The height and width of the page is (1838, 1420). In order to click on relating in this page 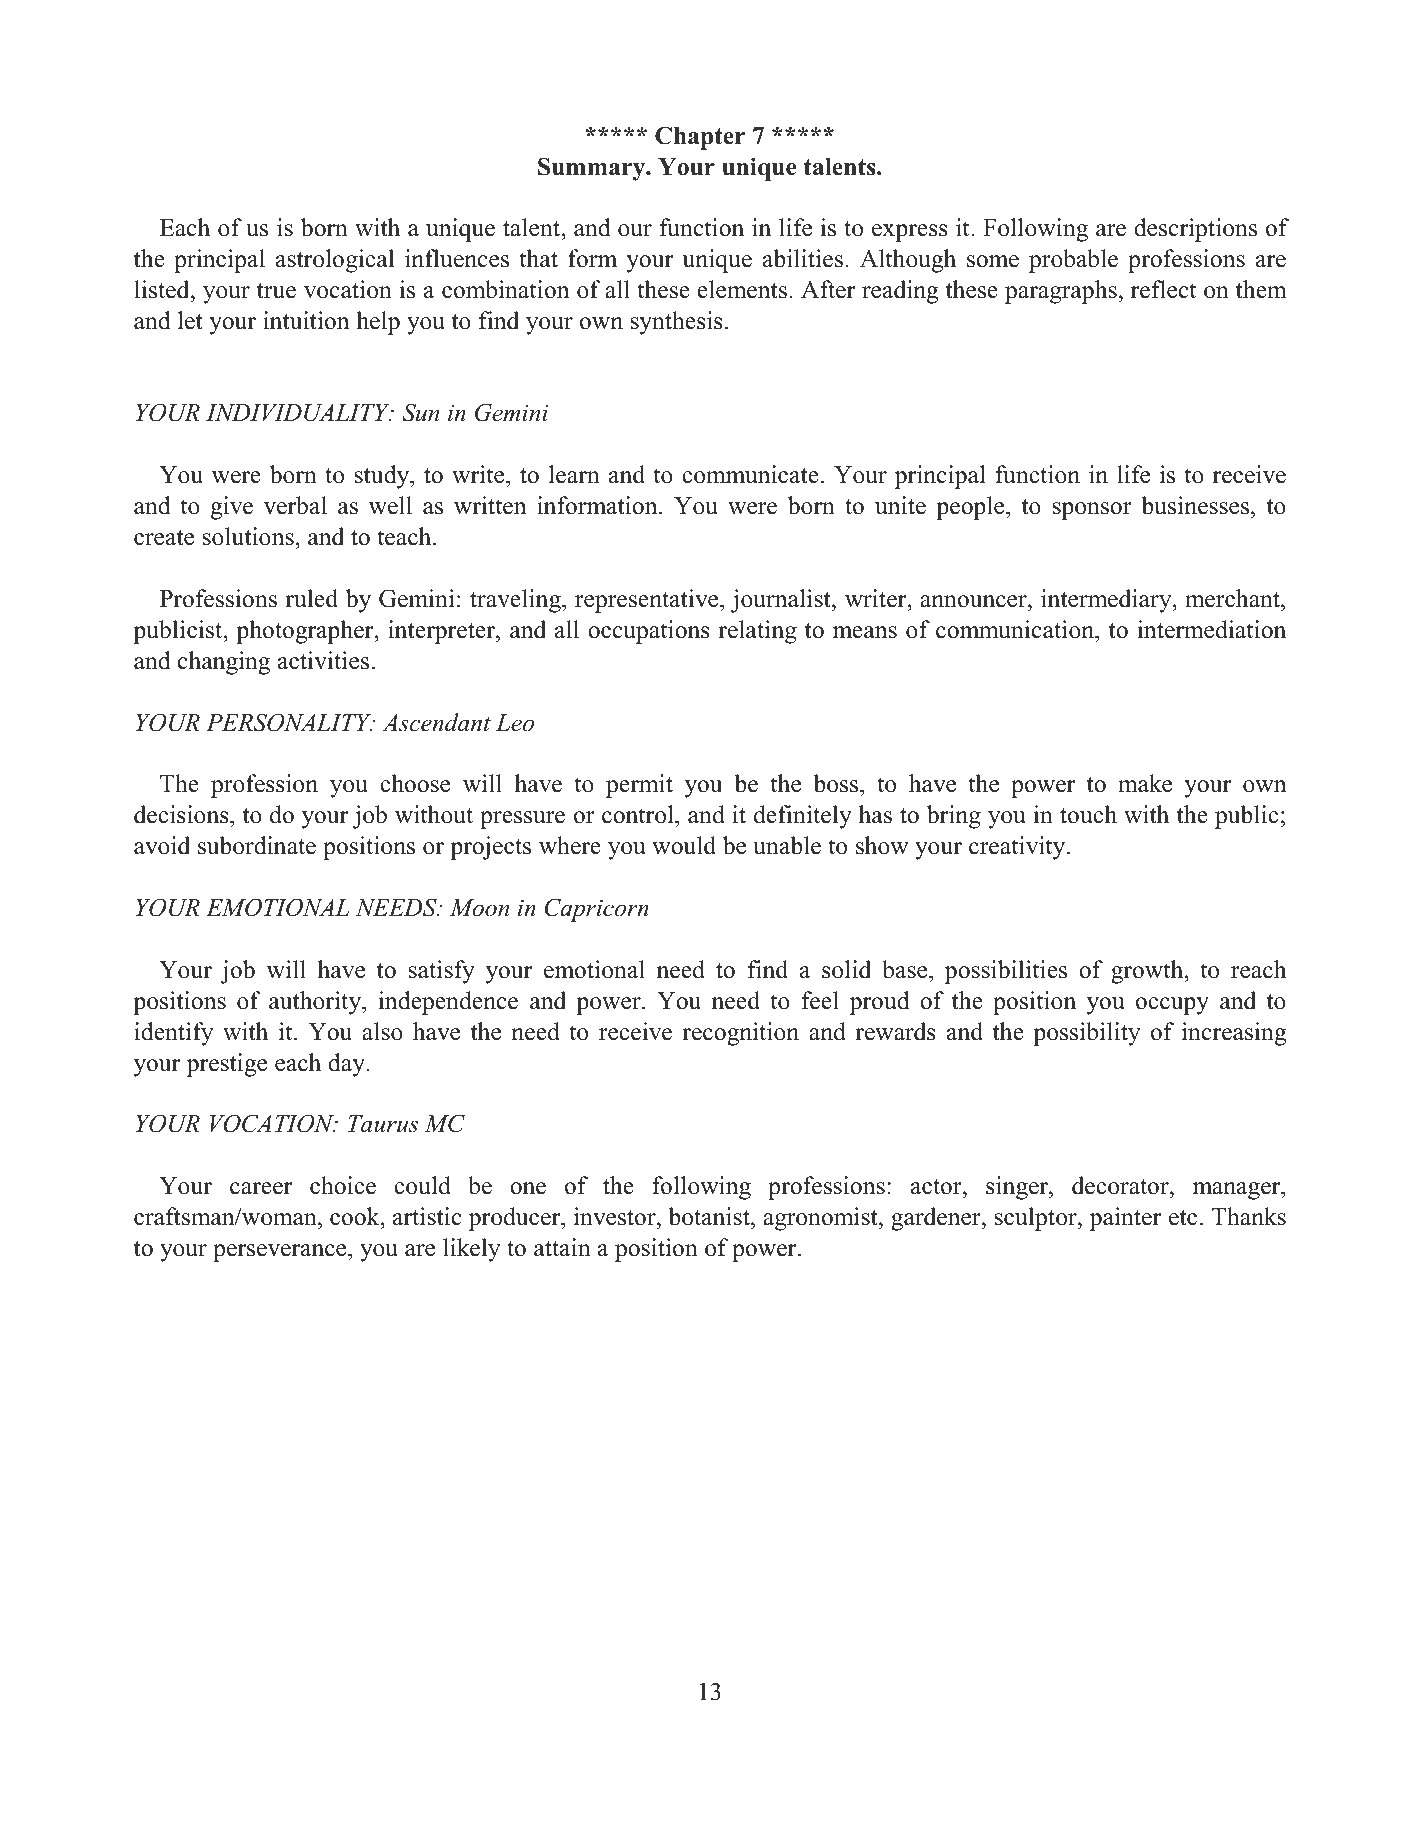, I will do `click(757, 632)`.
